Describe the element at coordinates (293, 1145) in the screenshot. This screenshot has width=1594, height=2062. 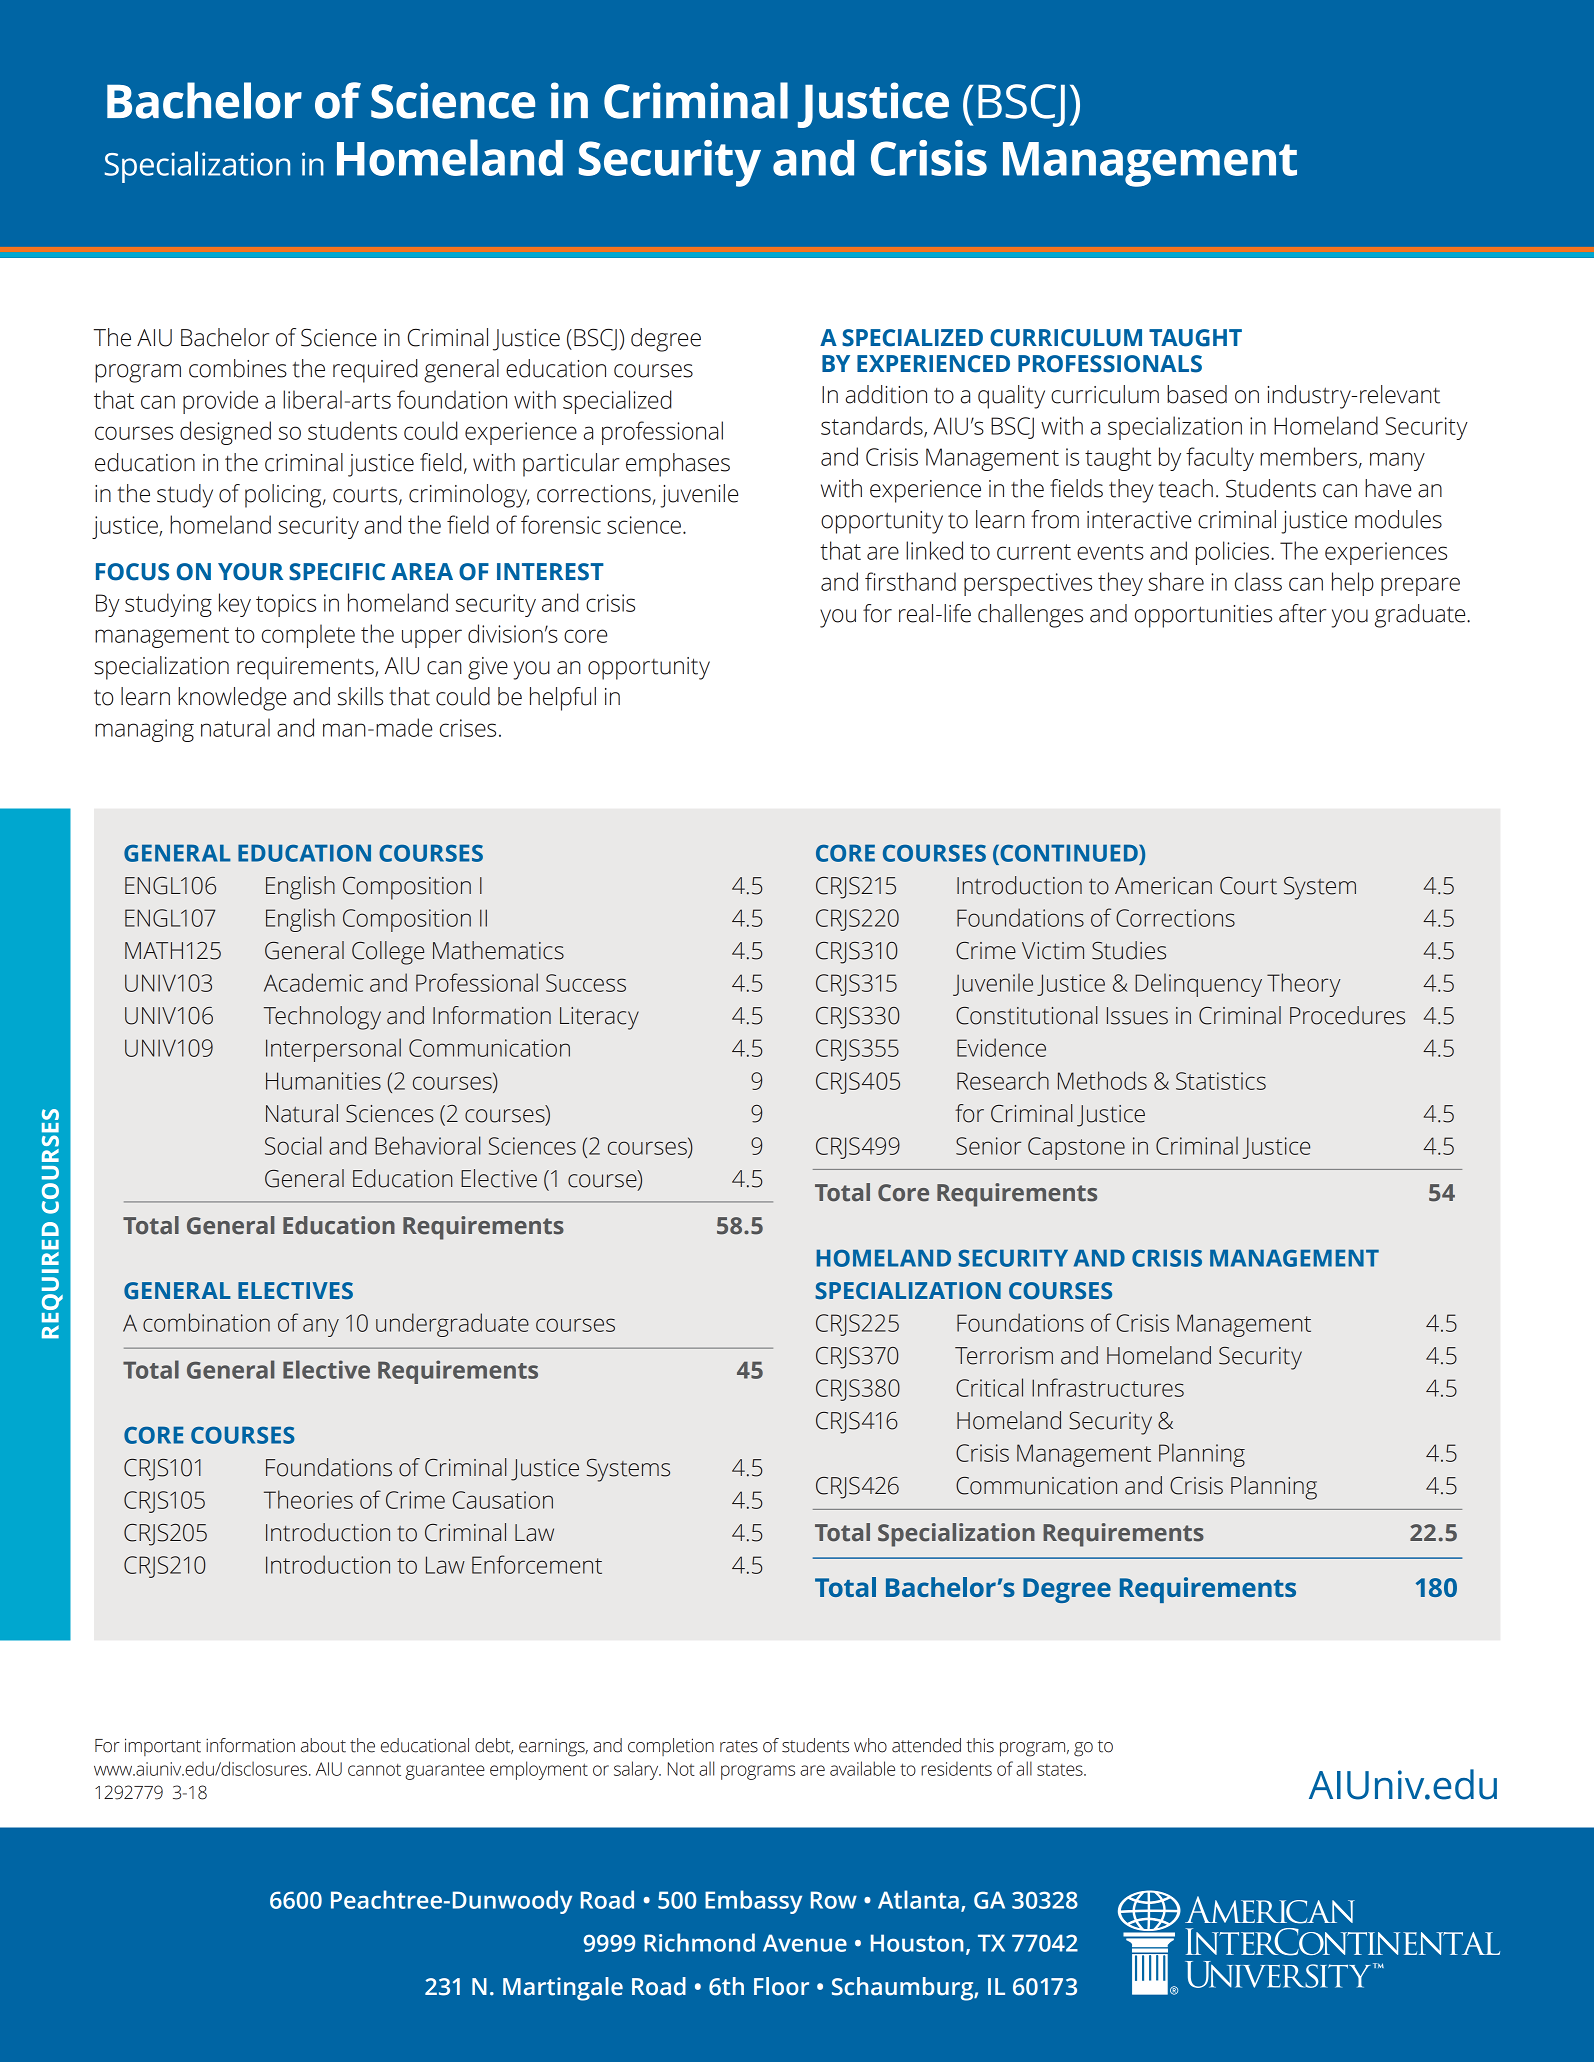
I see `Social` at that location.
